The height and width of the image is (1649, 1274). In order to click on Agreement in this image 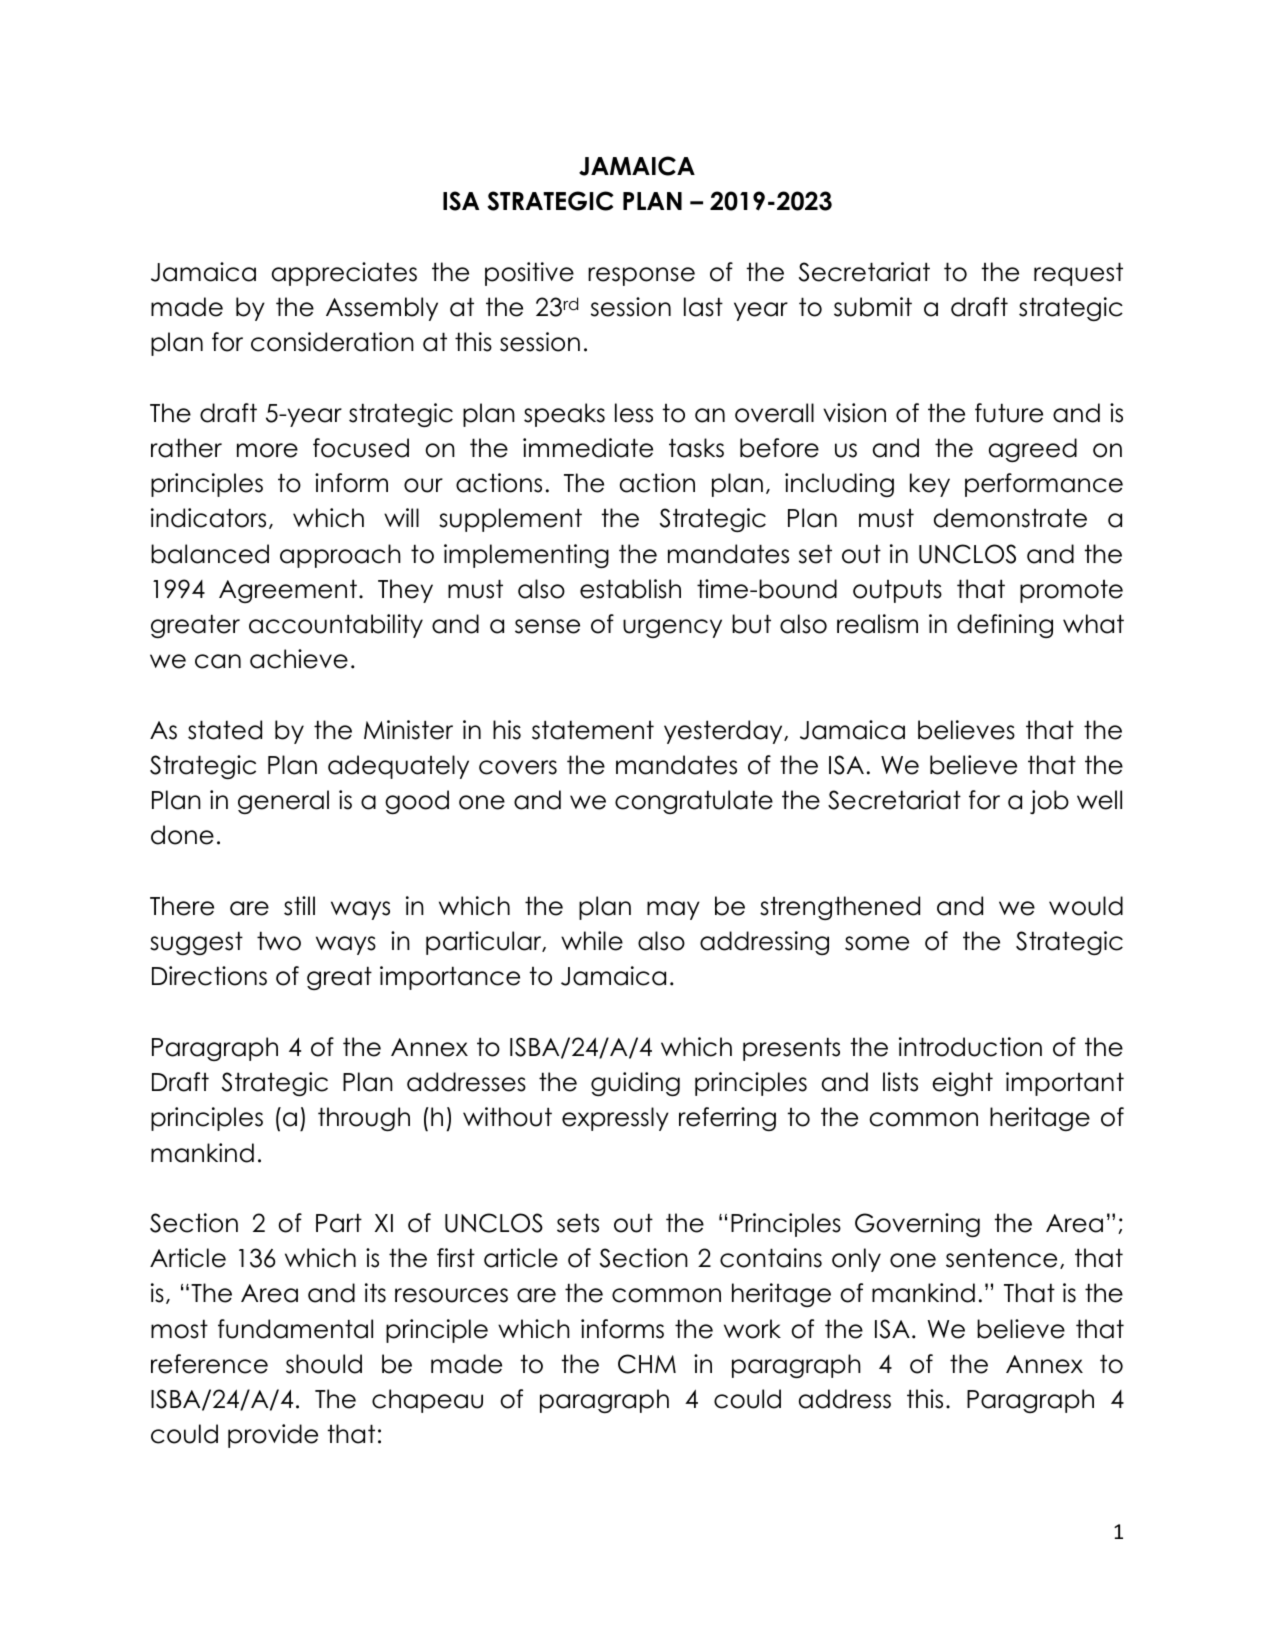, I will do `click(288, 591)`.
